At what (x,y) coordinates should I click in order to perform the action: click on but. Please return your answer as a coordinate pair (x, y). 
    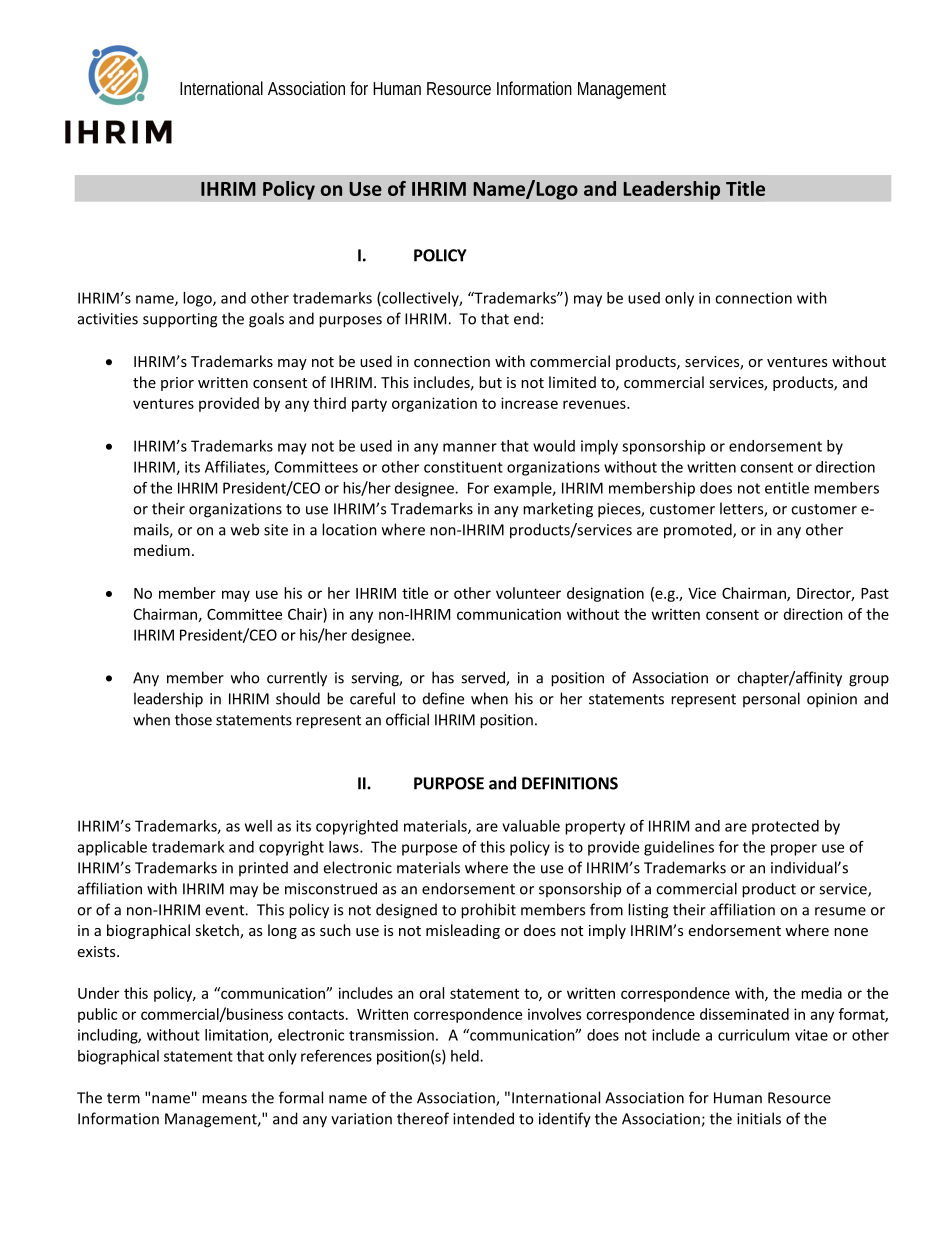
    Looking at the image, I should click on (490, 382).
